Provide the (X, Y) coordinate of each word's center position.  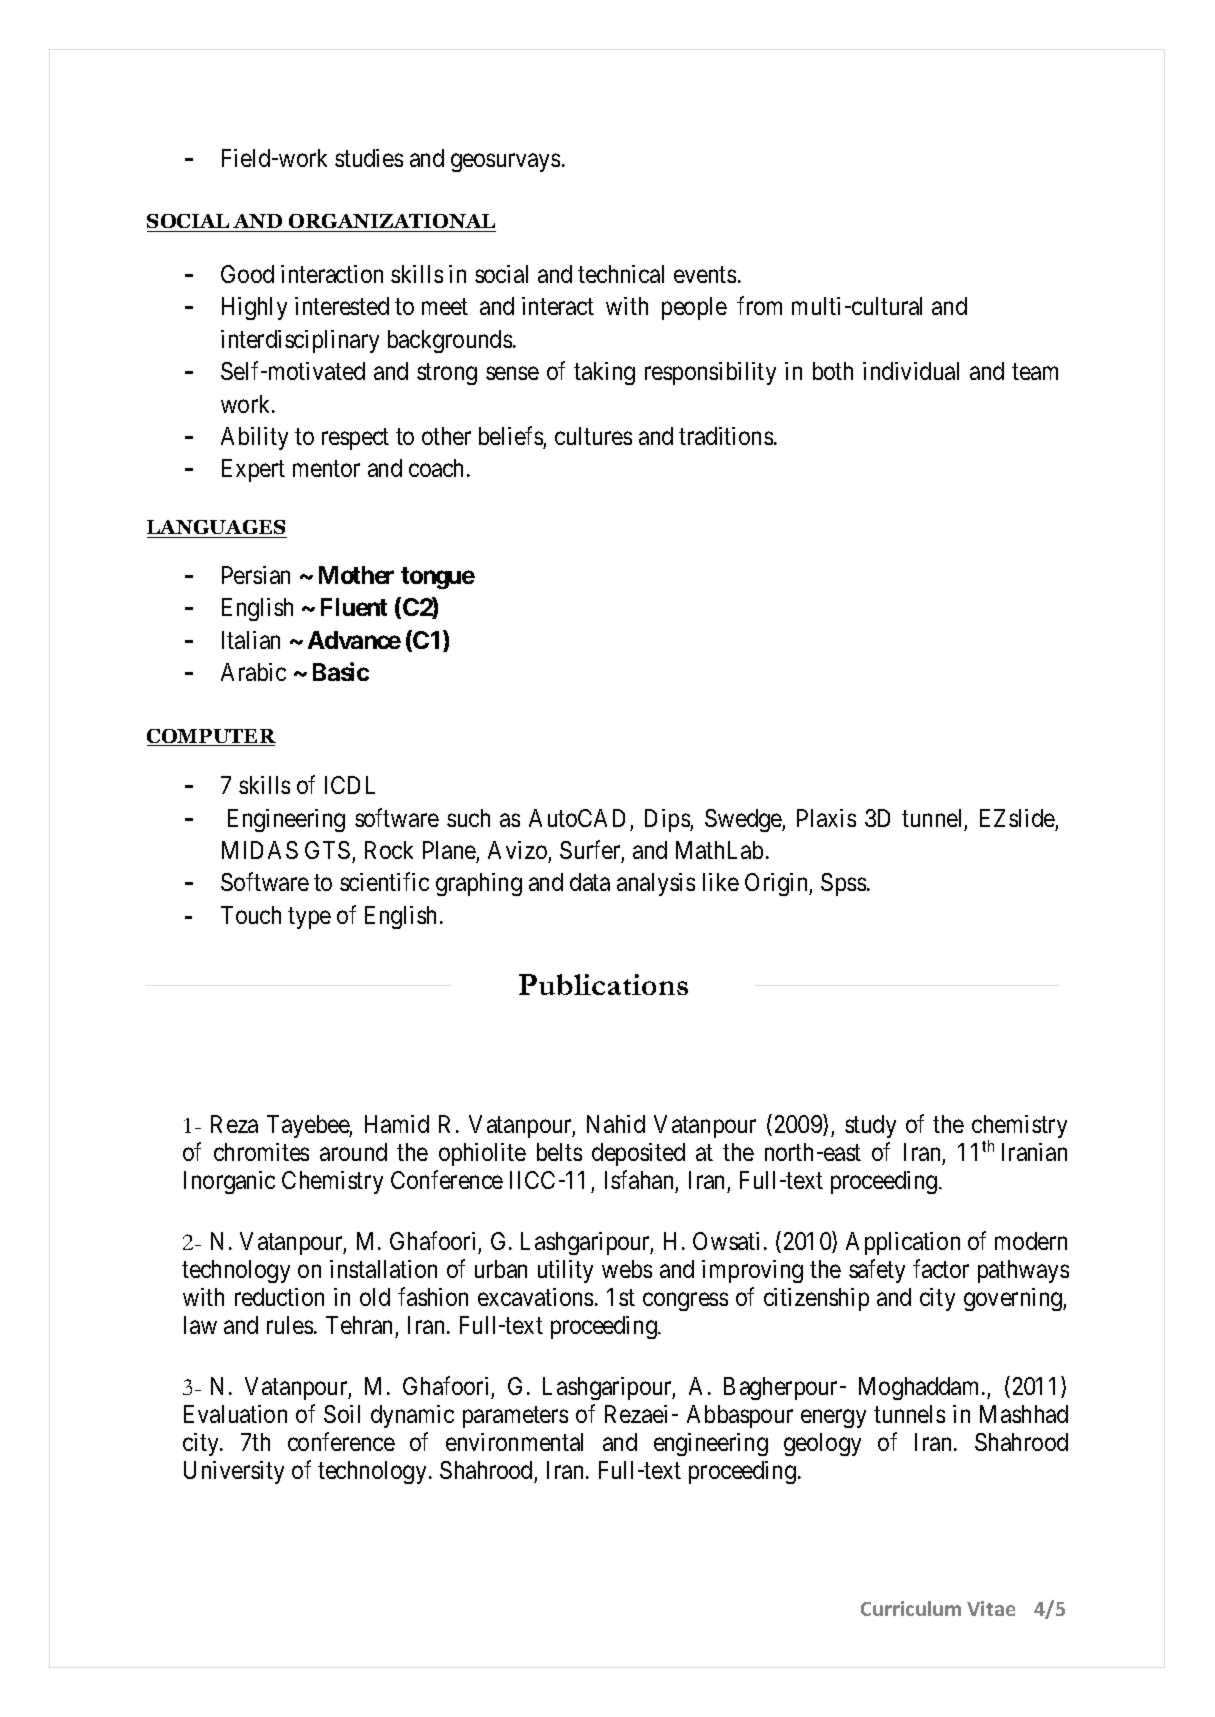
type (309, 918)
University (234, 1472)
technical (621, 274)
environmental (514, 1442)
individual (911, 371)
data (590, 882)
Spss (843, 884)
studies (369, 158)
